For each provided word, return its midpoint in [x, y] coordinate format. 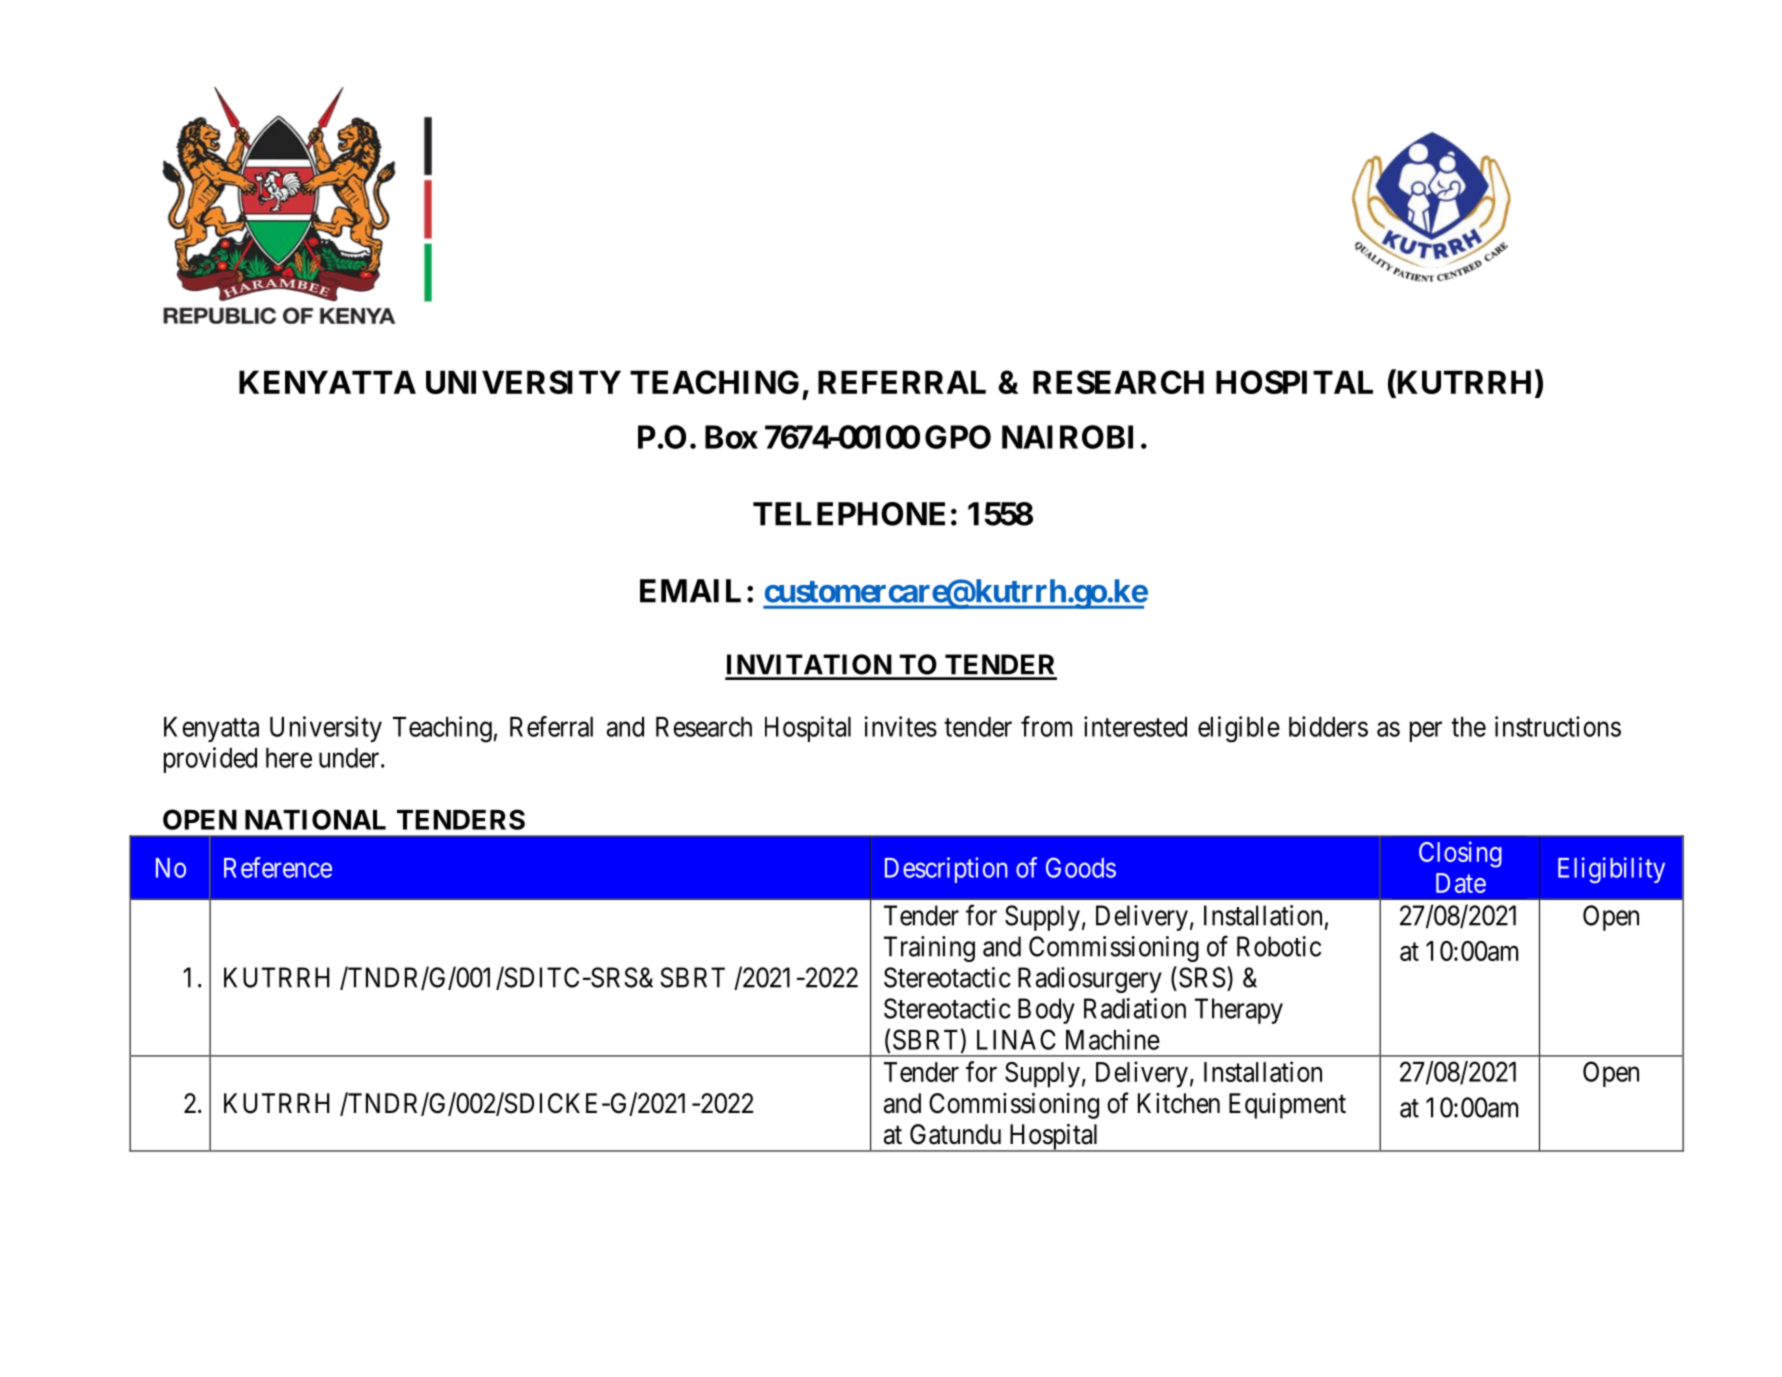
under [350, 758]
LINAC [1016, 1039]
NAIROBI [1067, 437]
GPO [958, 437]
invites [901, 726]
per [1426, 732]
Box [731, 437]
